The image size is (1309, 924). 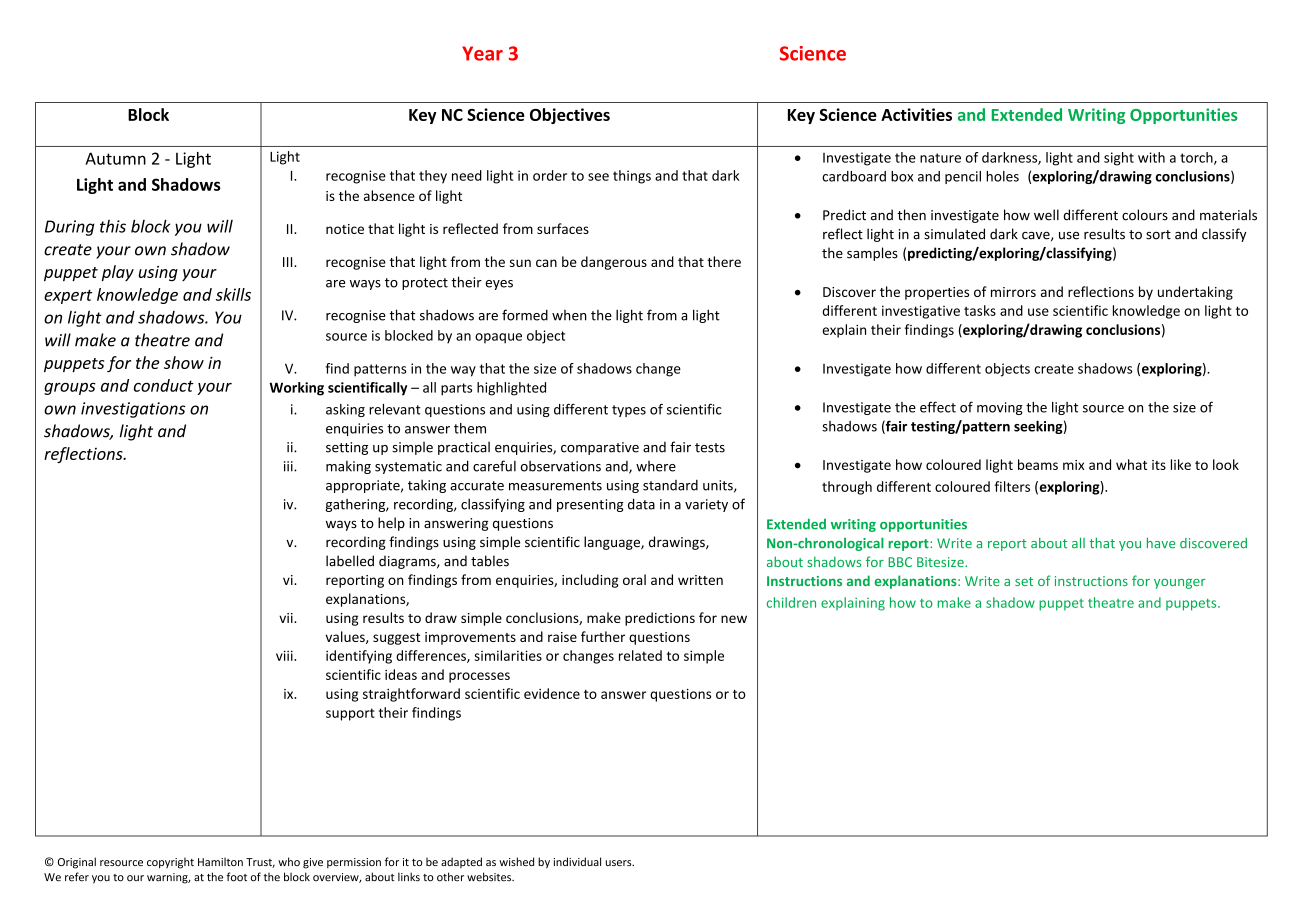 I want to click on dangerous, so click(x=614, y=263).
